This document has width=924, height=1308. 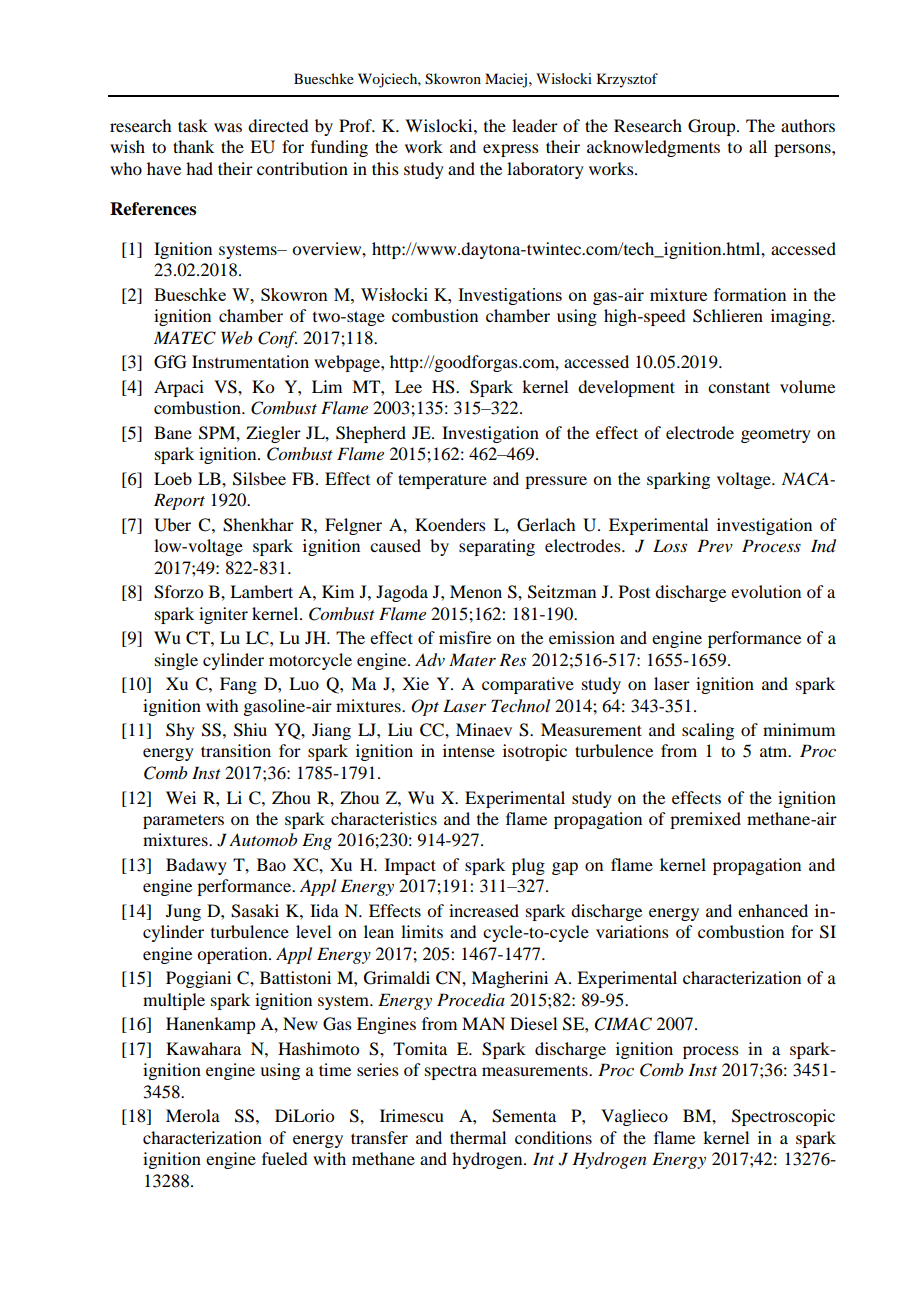 I want to click on premixed, so click(x=705, y=820).
